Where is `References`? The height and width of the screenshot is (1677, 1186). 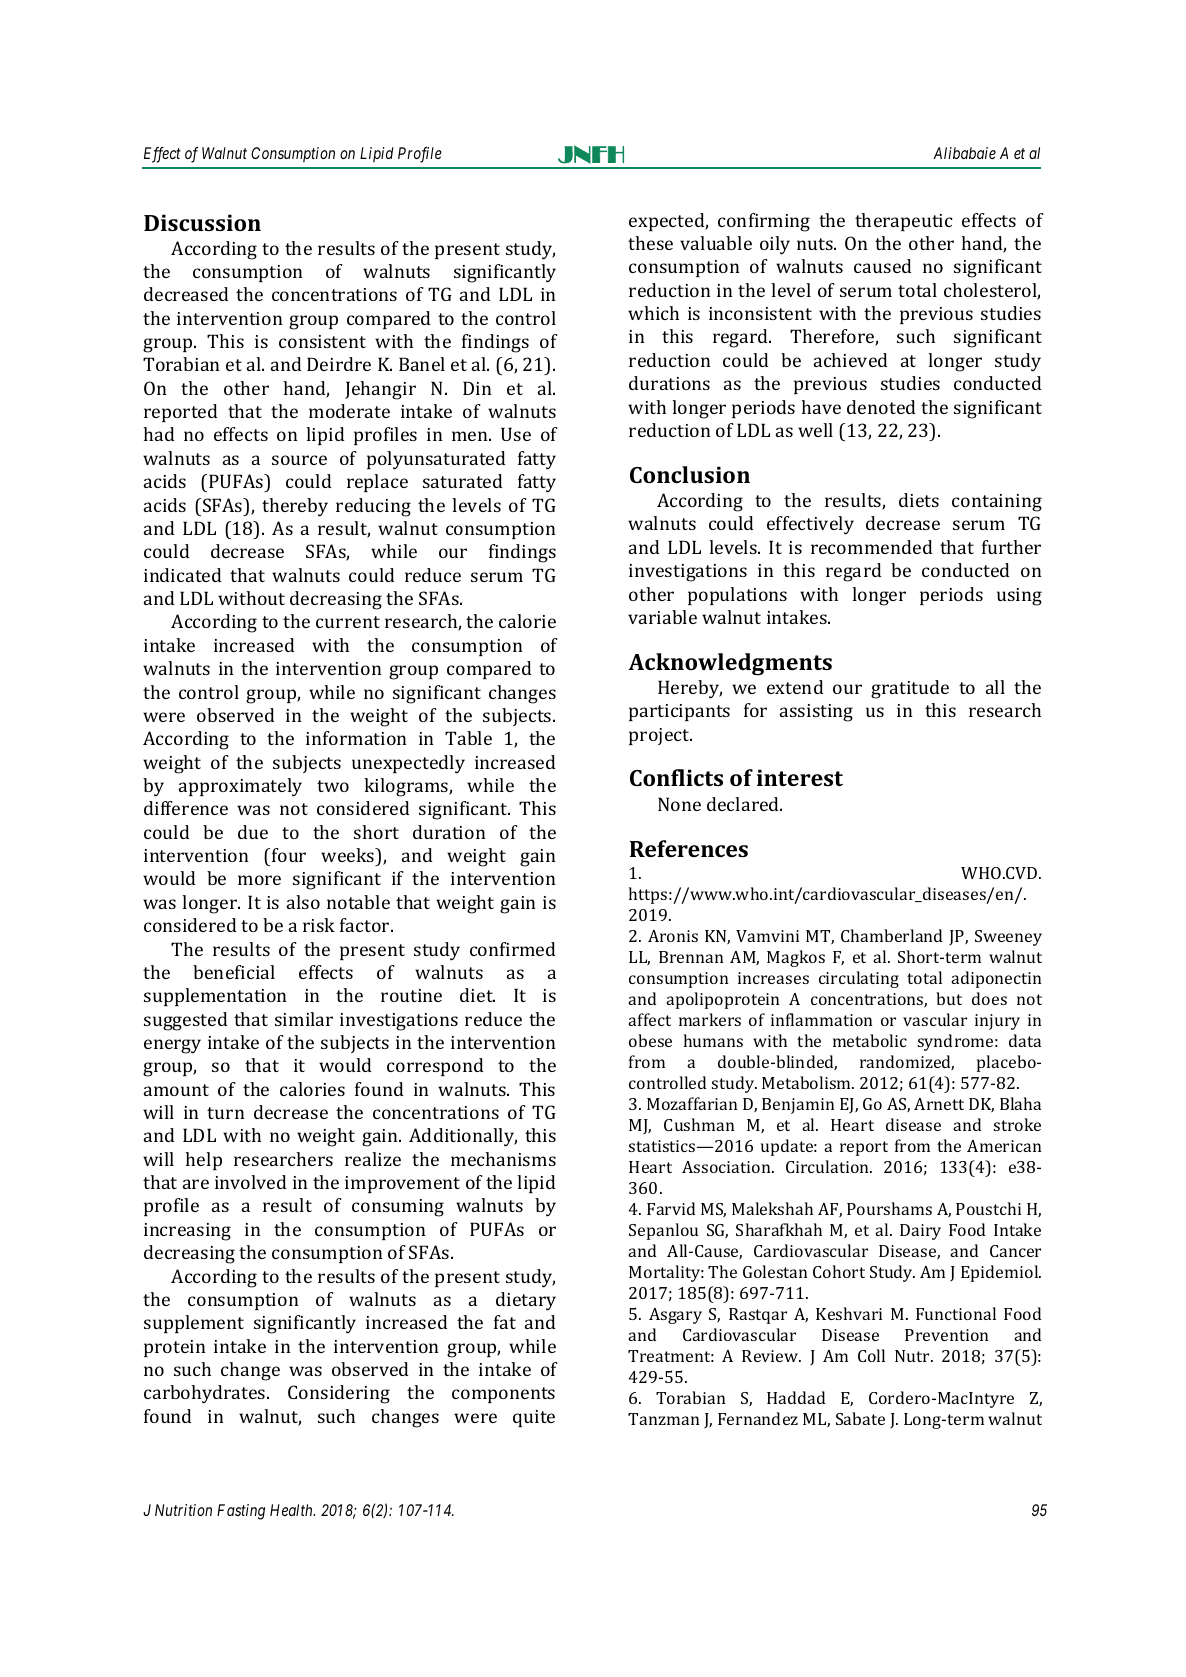
References is located at coordinates (689, 848).
